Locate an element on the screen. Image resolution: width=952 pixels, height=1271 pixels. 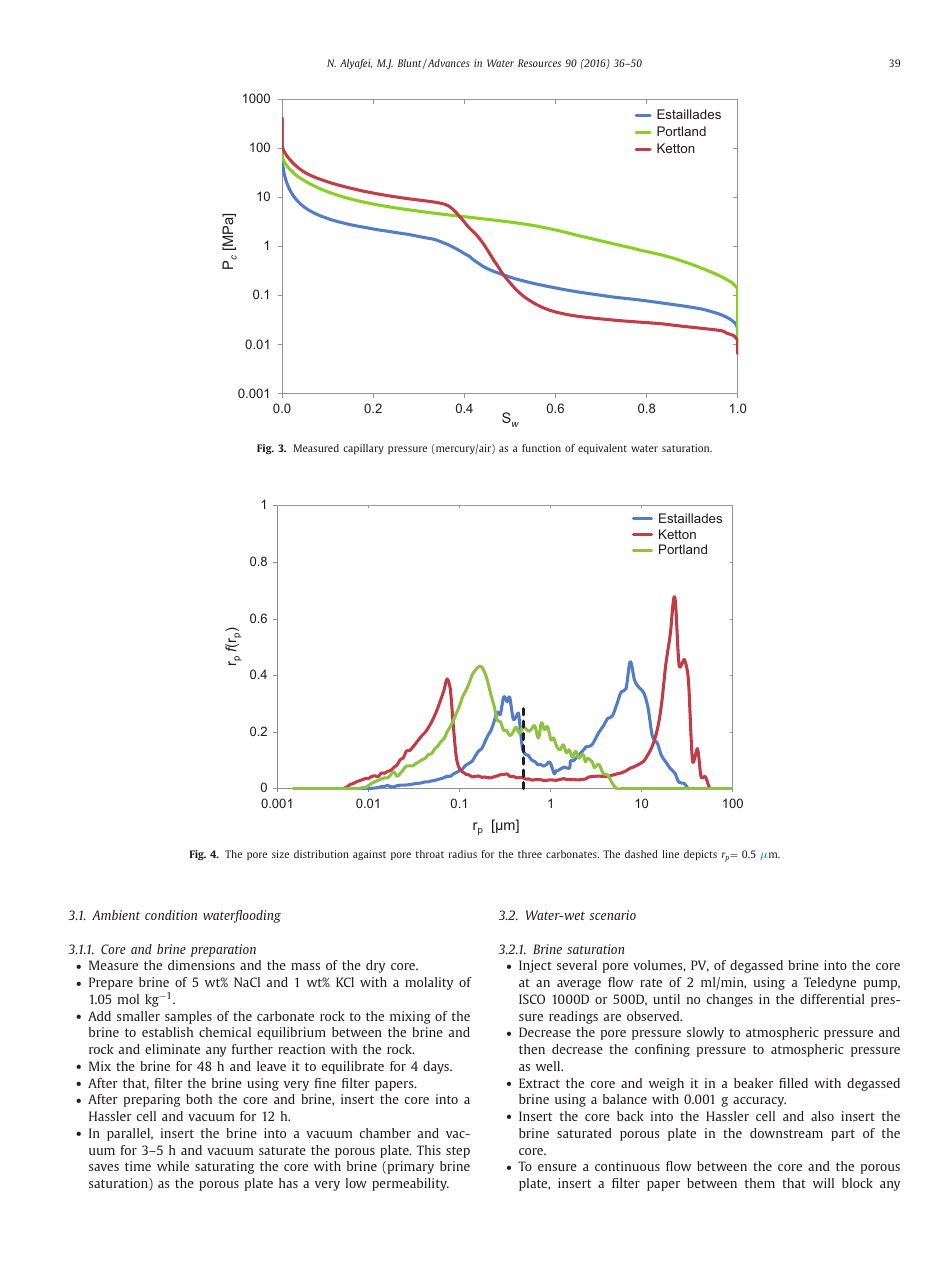
Resources is located at coordinates (539, 63).
